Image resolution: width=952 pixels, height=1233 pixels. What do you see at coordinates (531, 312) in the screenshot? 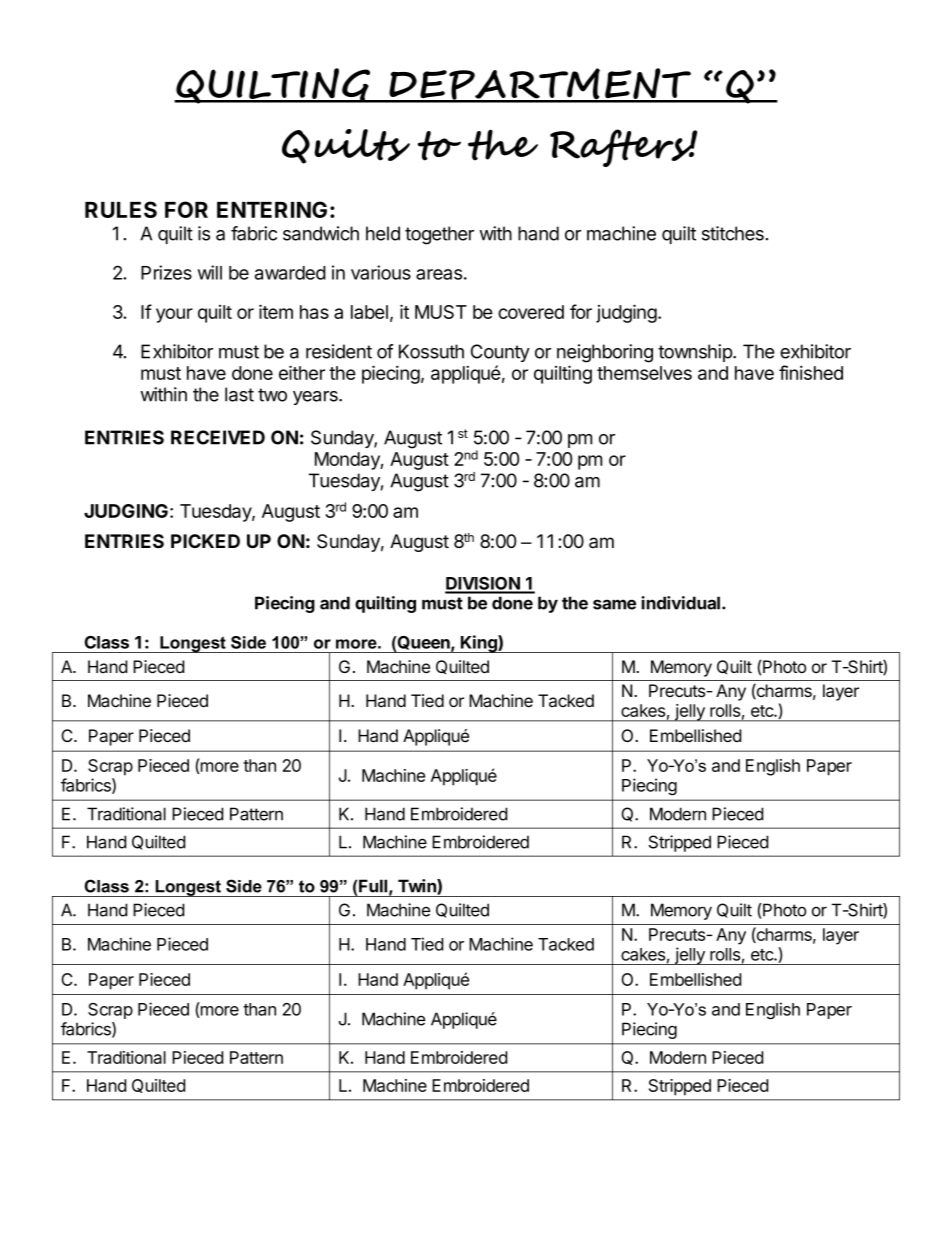
I see `covered` at bounding box center [531, 312].
